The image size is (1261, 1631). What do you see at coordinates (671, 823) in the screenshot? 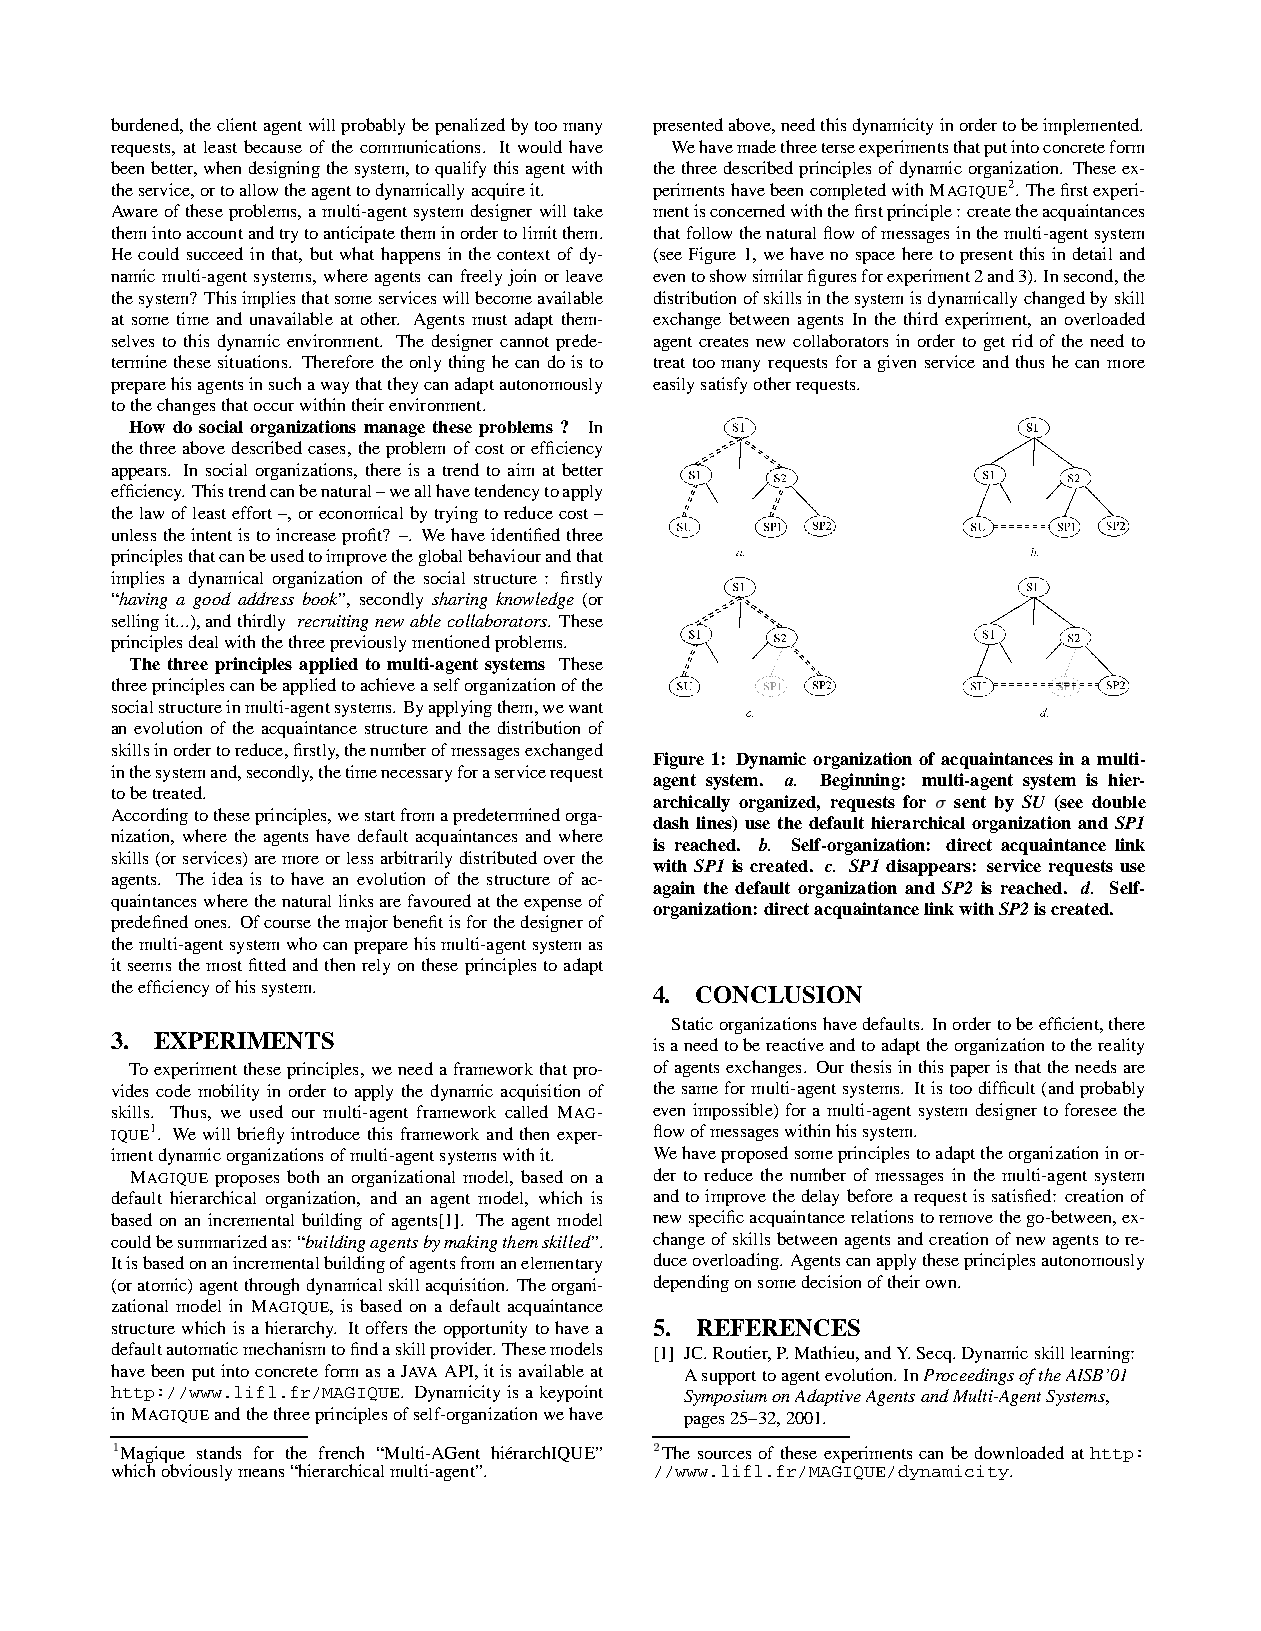
I see `dash` at bounding box center [671, 823].
